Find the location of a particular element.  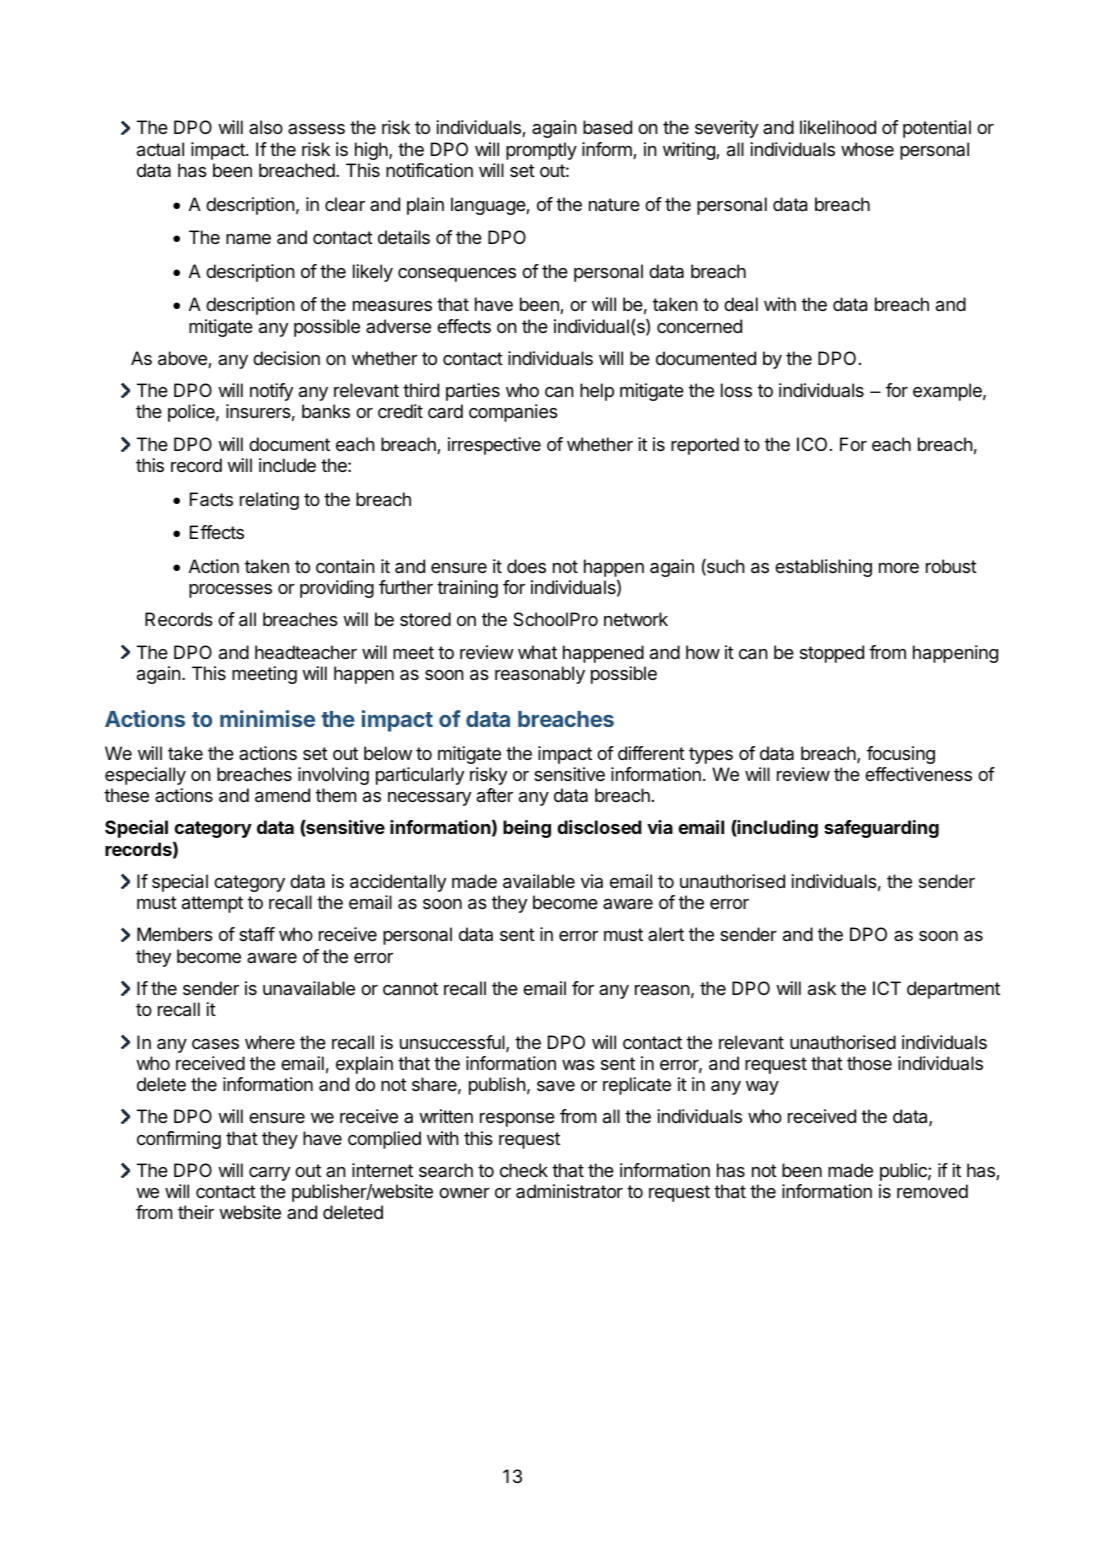

promptly is located at coordinates (541, 151).
